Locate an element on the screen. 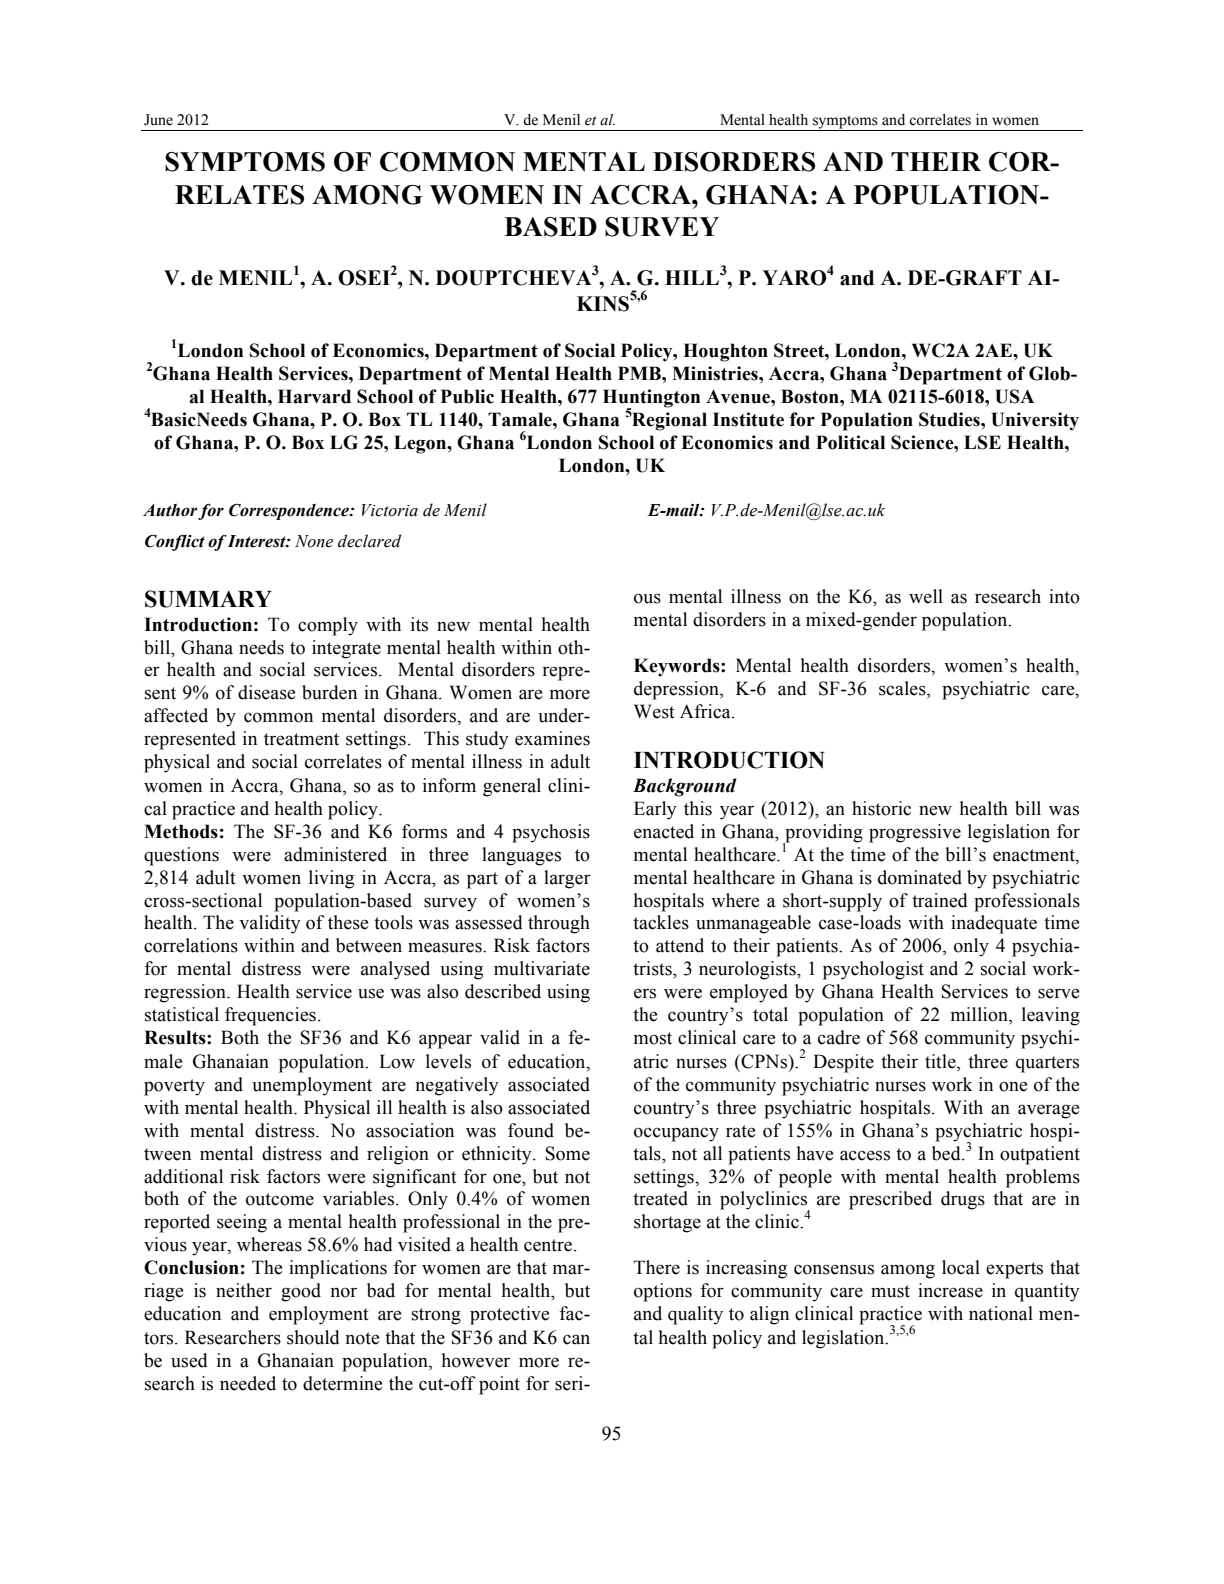 The height and width of the screenshot is (1584, 1224). treatment is located at coordinates (301, 739).
